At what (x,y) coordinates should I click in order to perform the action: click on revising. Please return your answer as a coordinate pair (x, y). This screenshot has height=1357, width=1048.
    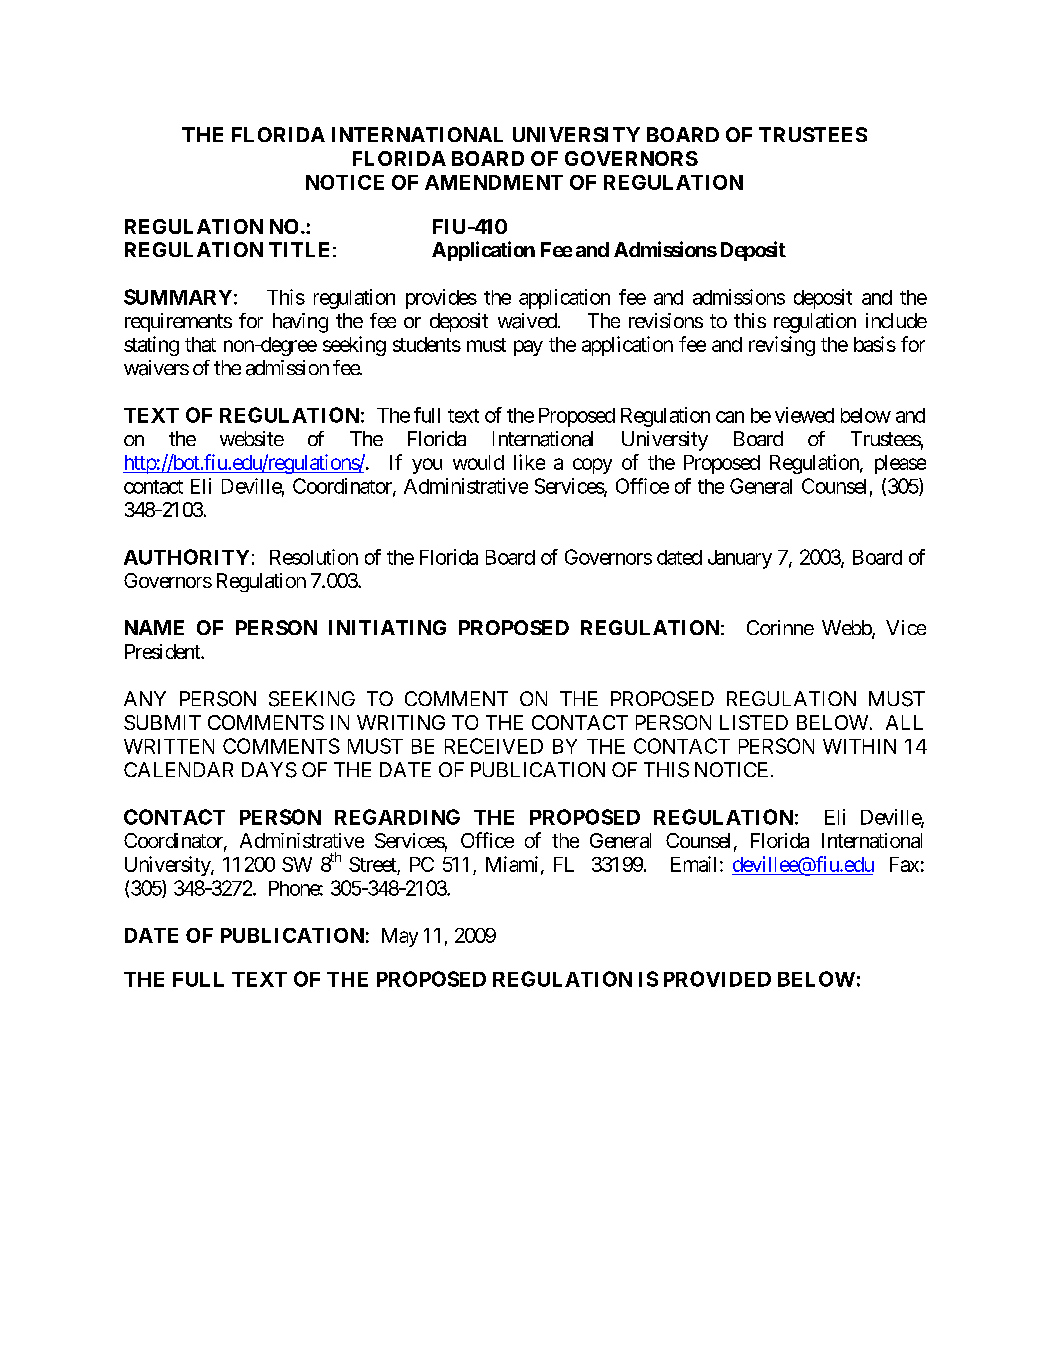
    Looking at the image, I should click on (782, 346).
